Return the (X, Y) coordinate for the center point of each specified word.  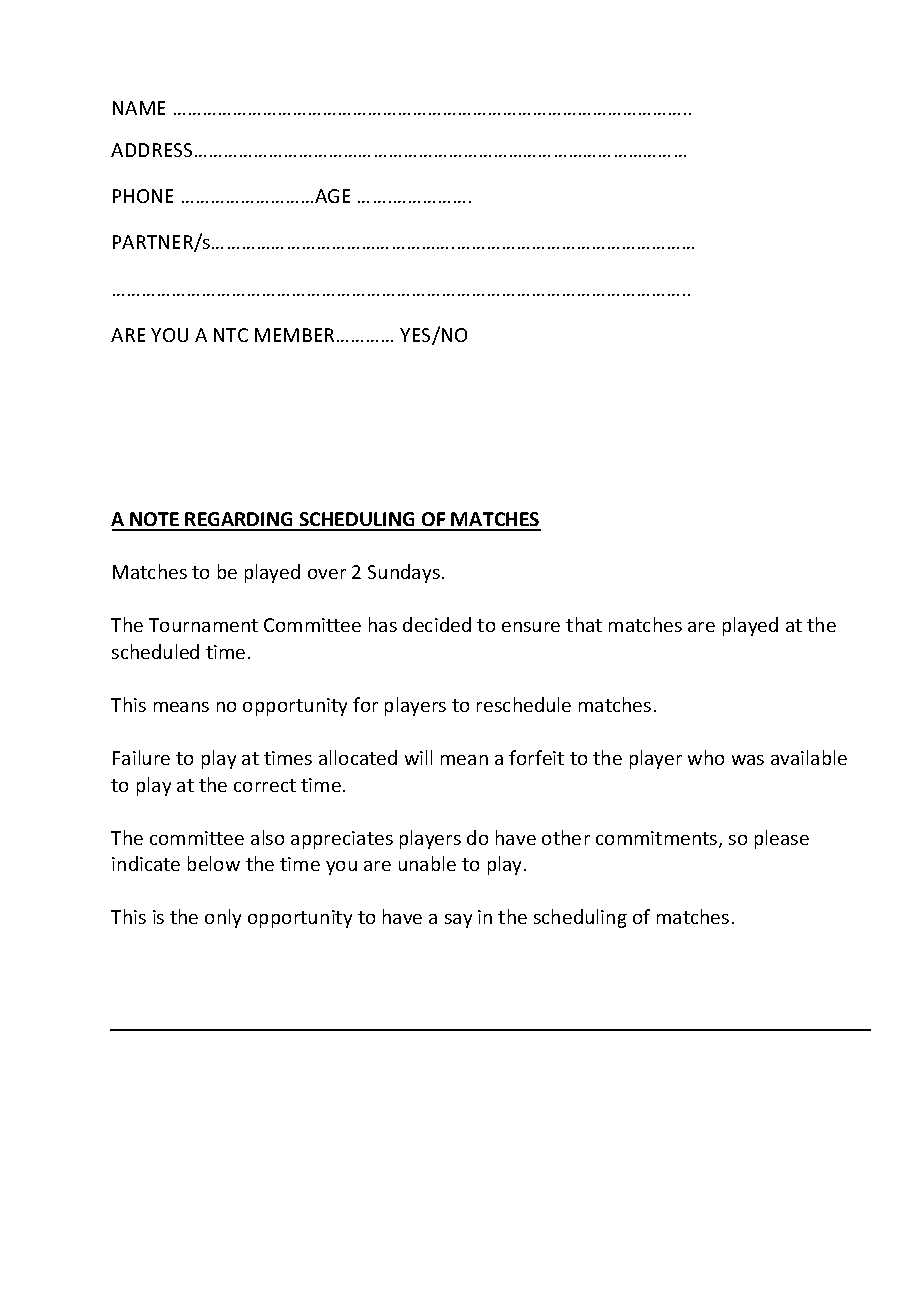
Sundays (404, 573)
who (706, 757)
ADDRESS (151, 150)
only (223, 918)
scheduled (155, 651)
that (584, 624)
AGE (332, 196)
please (782, 839)
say (458, 921)
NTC (231, 335)
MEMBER (294, 335)
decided (437, 624)
